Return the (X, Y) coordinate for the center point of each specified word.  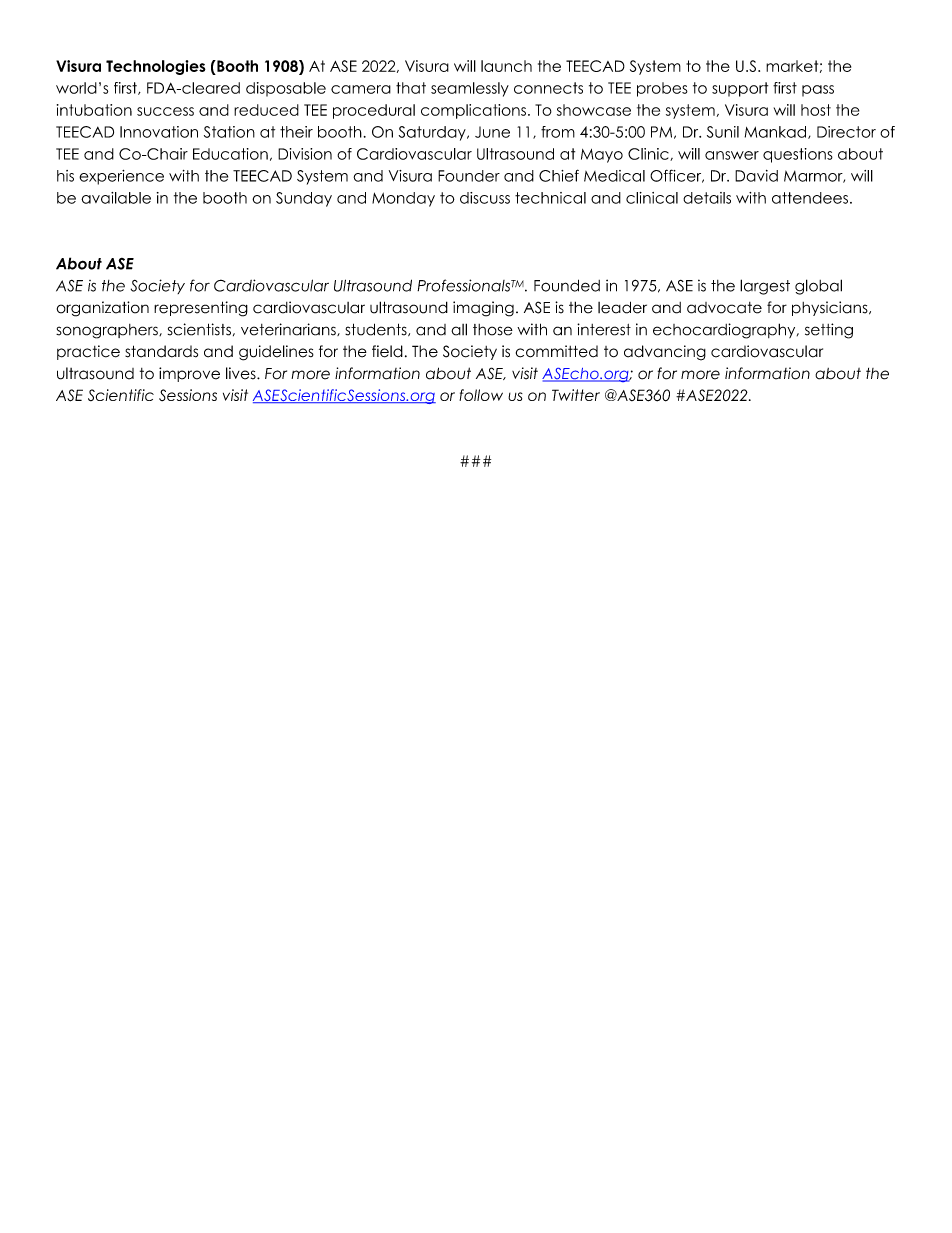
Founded (567, 285)
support (740, 89)
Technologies (156, 67)
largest (765, 287)
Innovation (159, 132)
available (116, 198)
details (707, 198)
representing (201, 309)
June (492, 132)
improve (189, 374)
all (459, 329)
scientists (199, 329)
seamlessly (470, 89)
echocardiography (725, 331)
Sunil (723, 132)
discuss (485, 198)
